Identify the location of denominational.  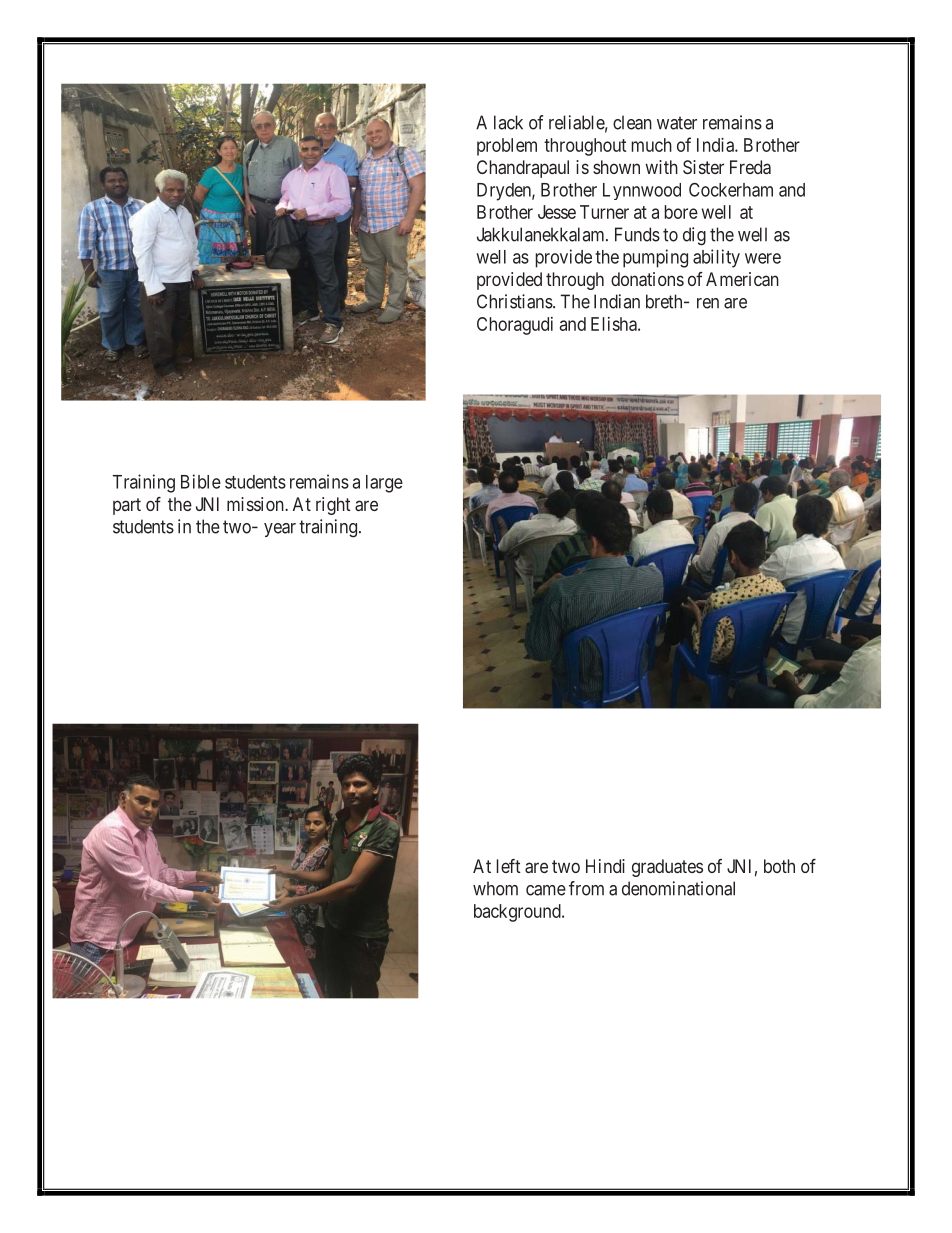
(678, 888).
